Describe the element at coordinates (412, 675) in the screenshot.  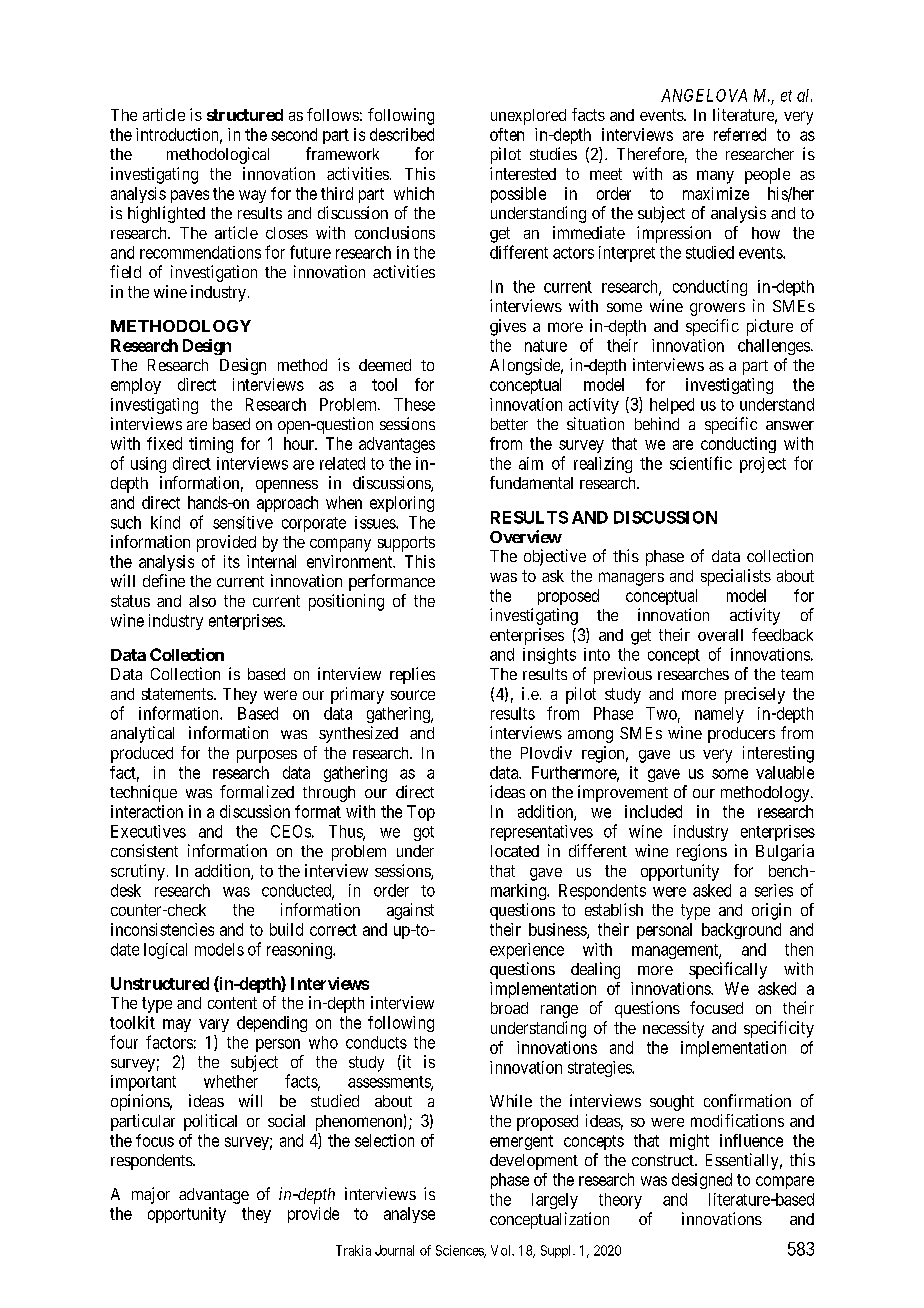
I see `replies` at that location.
